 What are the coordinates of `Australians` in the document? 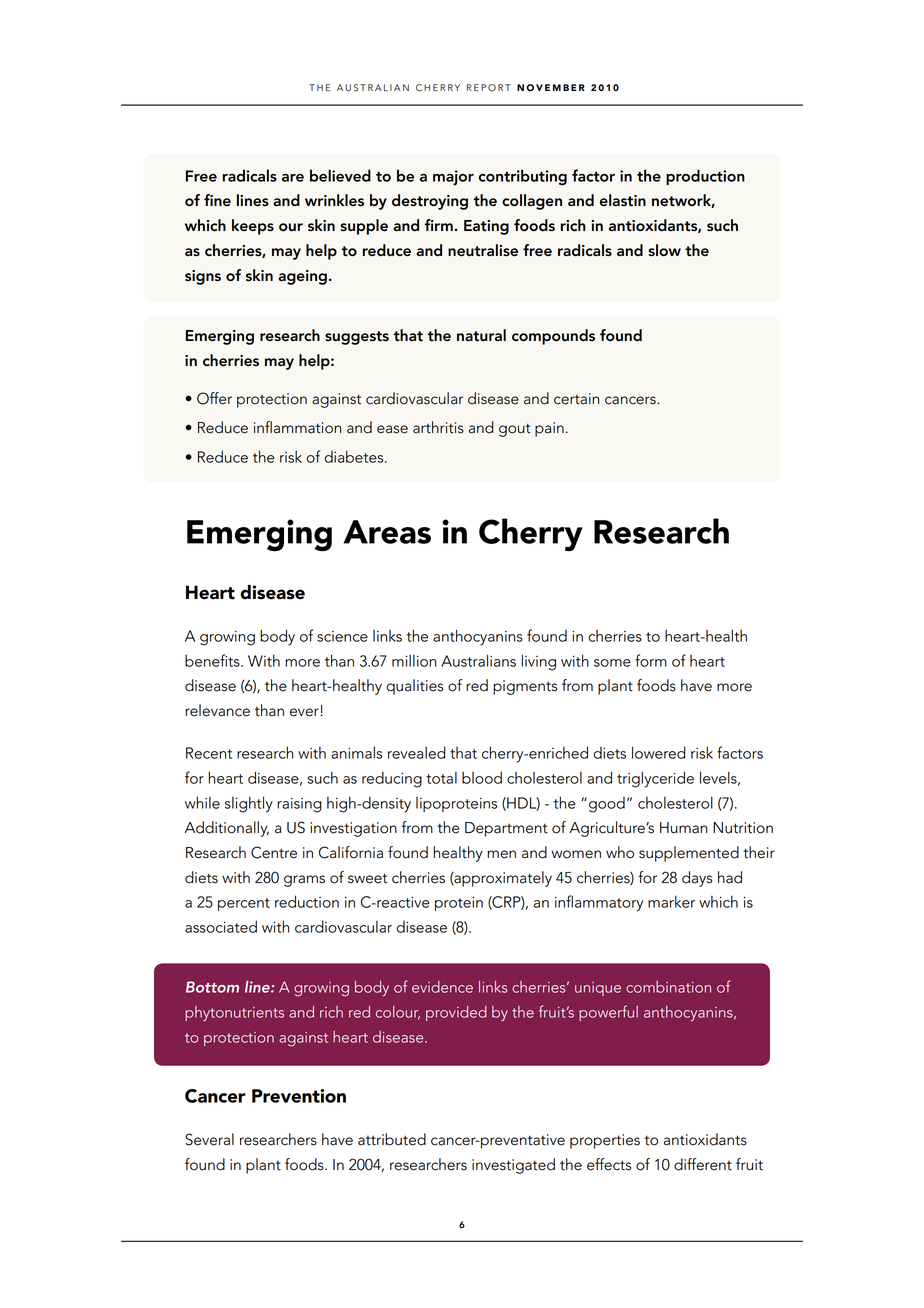 It's located at (478, 660).
